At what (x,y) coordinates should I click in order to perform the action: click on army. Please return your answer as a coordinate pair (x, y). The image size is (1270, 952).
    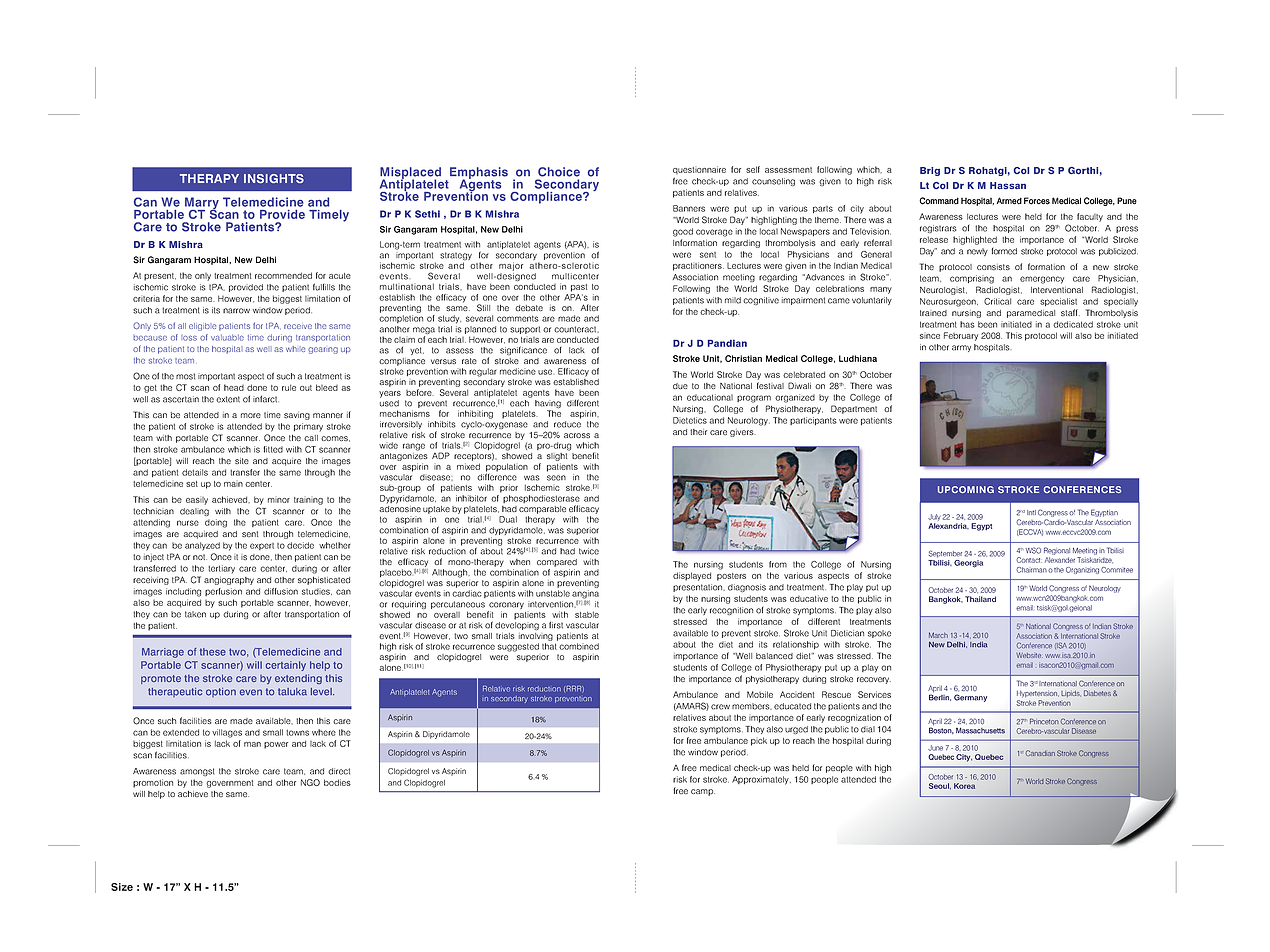
    Looking at the image, I should click on (961, 348).
